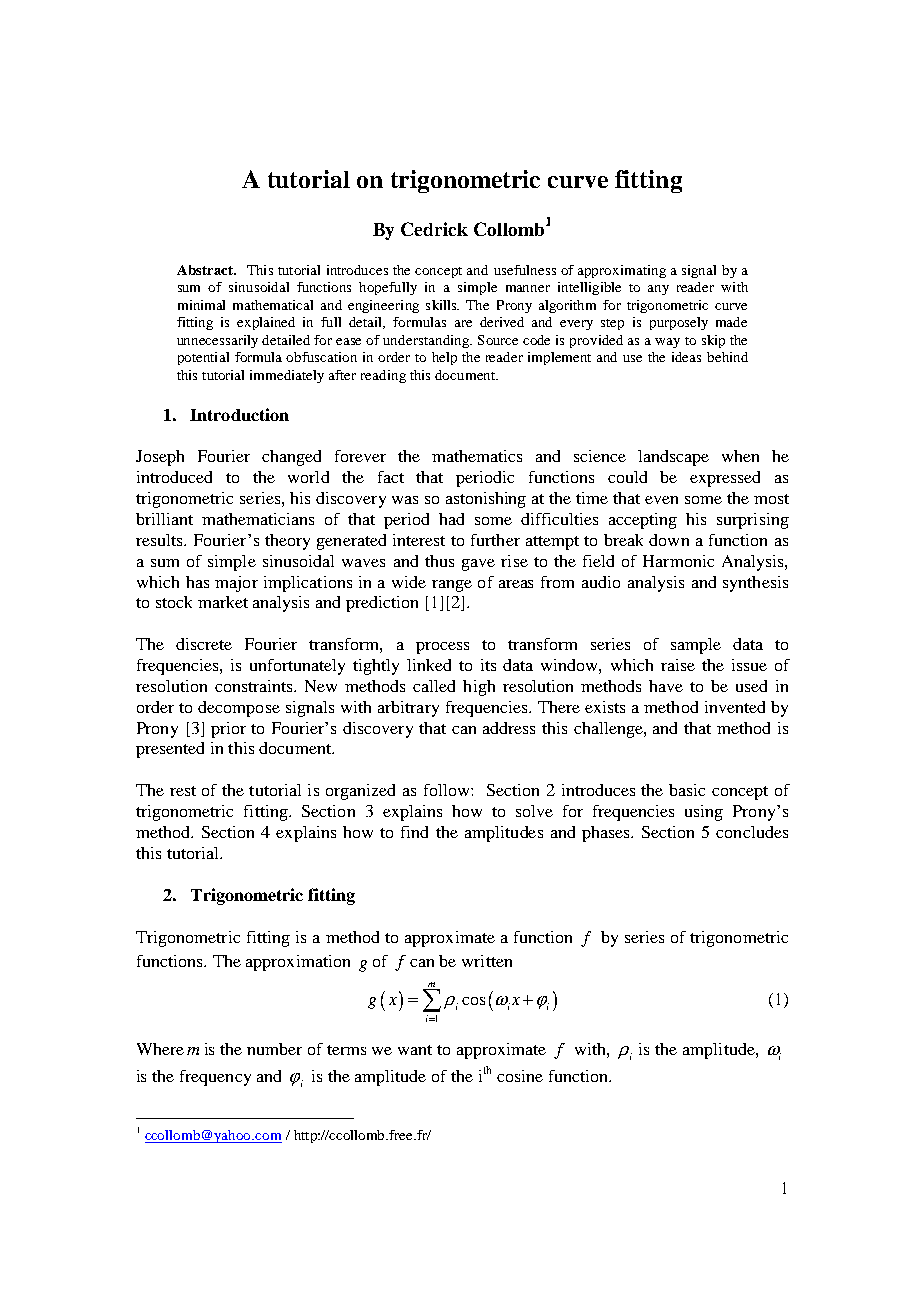  What do you see at coordinates (201, 305) in the screenshot?
I see `minimal` at bounding box center [201, 305].
